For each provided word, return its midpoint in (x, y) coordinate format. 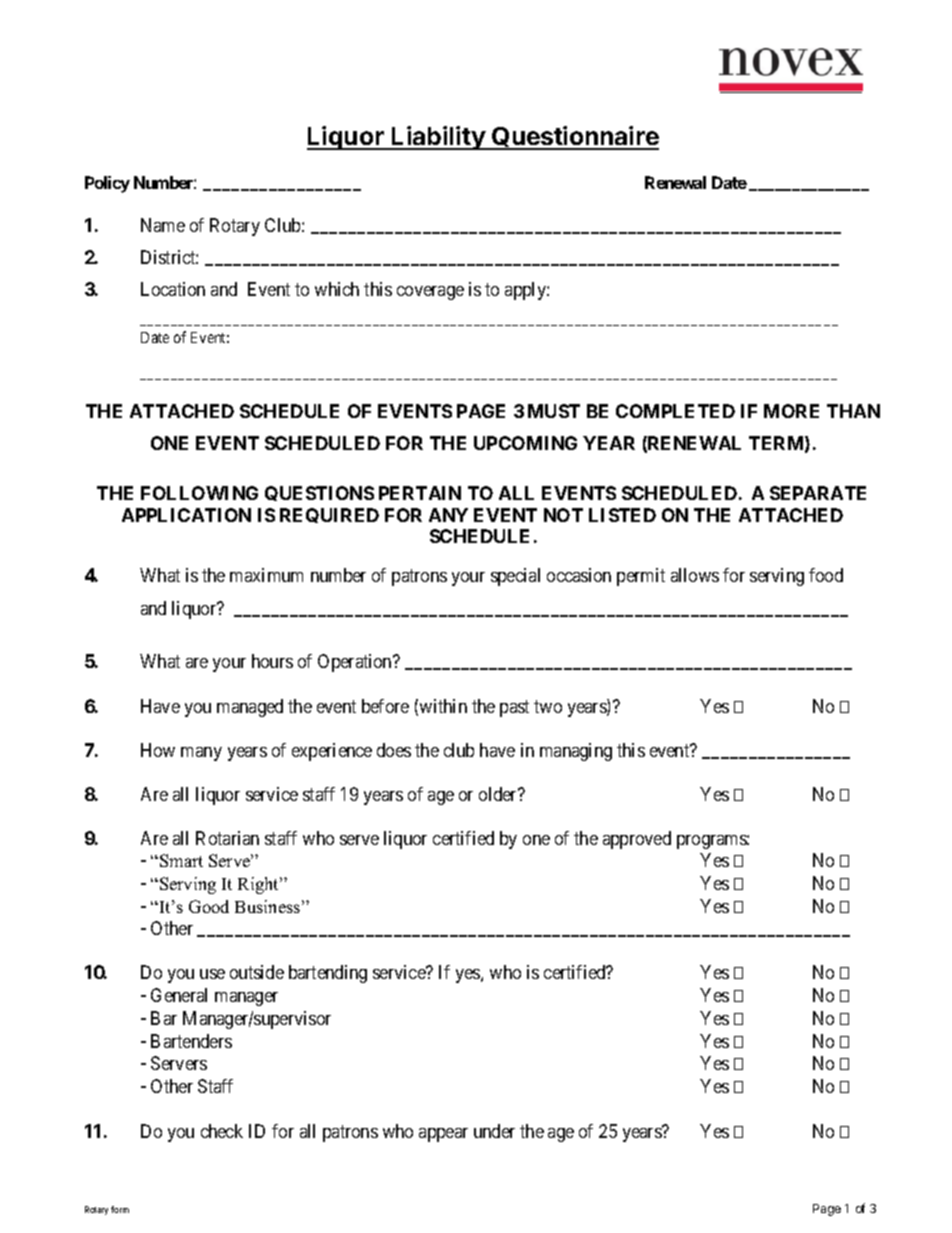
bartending (328, 974)
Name (163, 225)
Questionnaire (575, 137)
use (212, 974)
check (222, 1131)
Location (173, 289)
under (494, 1131)
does (394, 750)
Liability (438, 138)
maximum (266, 575)
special (515, 577)
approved (637, 840)
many (201, 754)
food (826, 575)
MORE (791, 411)
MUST (554, 411)
